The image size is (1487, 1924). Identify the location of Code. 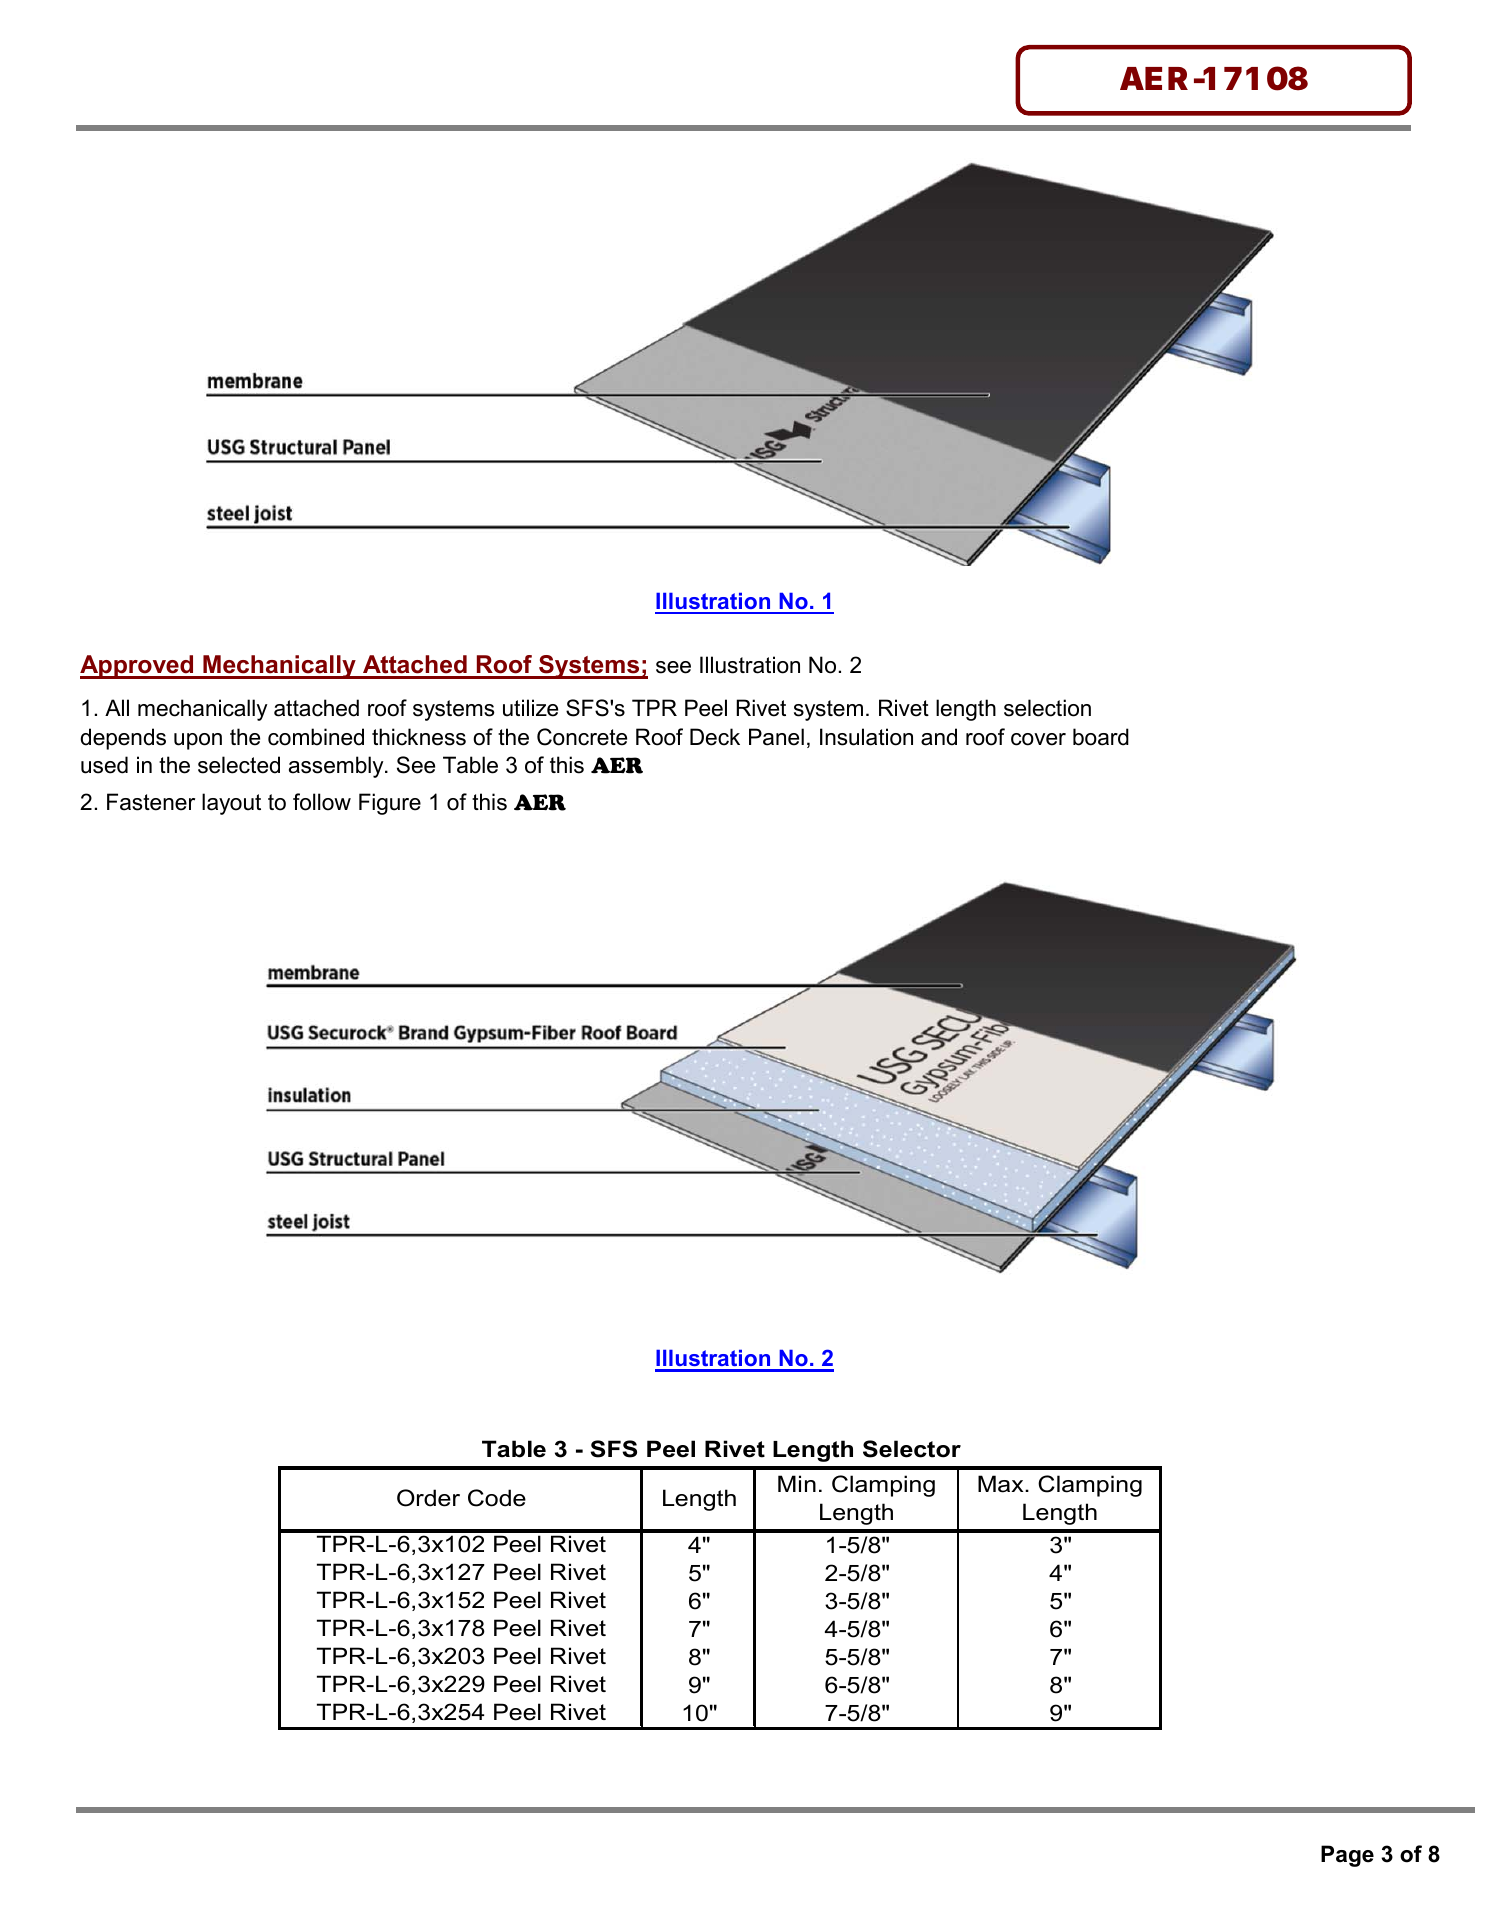
(497, 1498).
